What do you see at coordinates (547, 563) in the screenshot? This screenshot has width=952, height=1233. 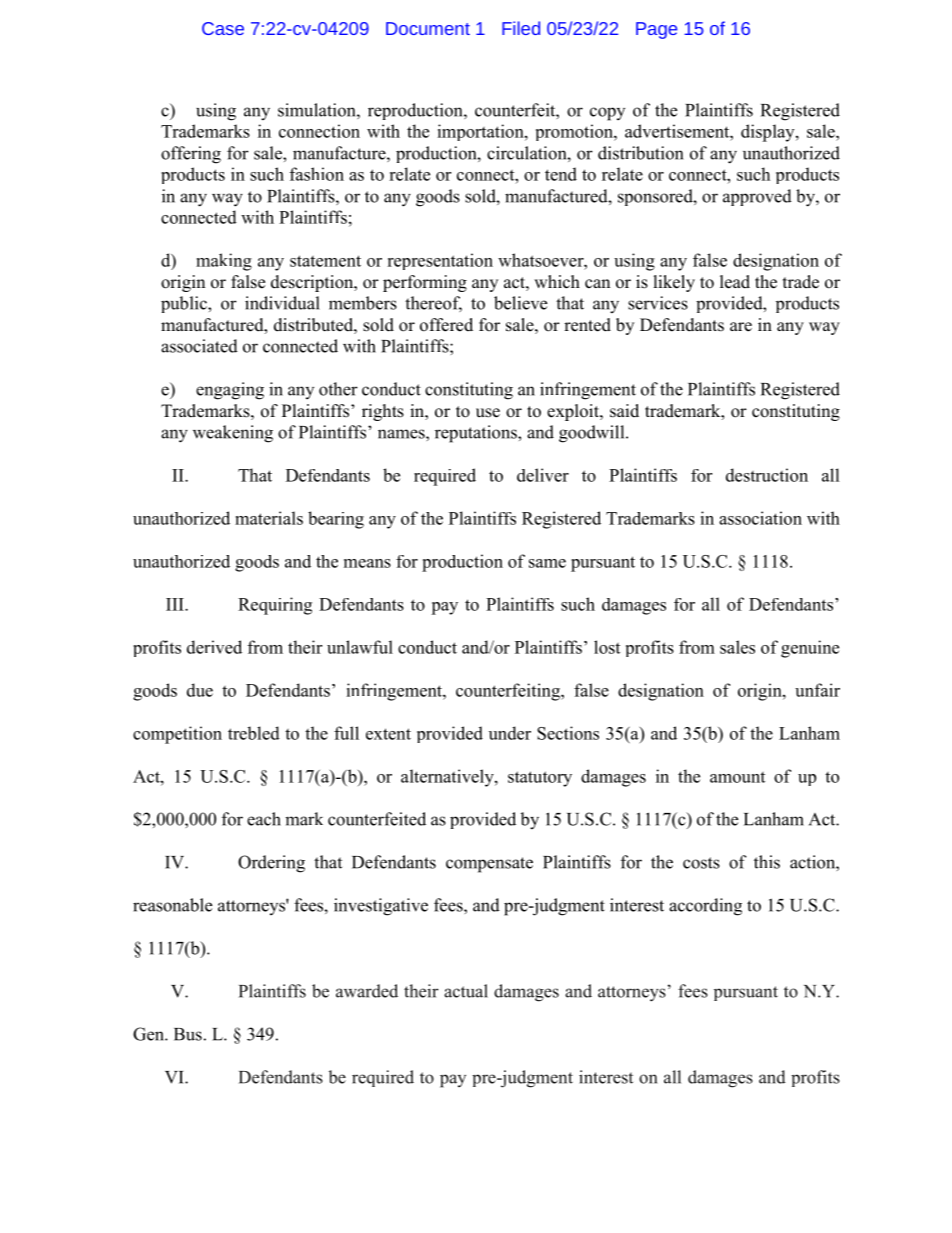 I see `same` at bounding box center [547, 563].
